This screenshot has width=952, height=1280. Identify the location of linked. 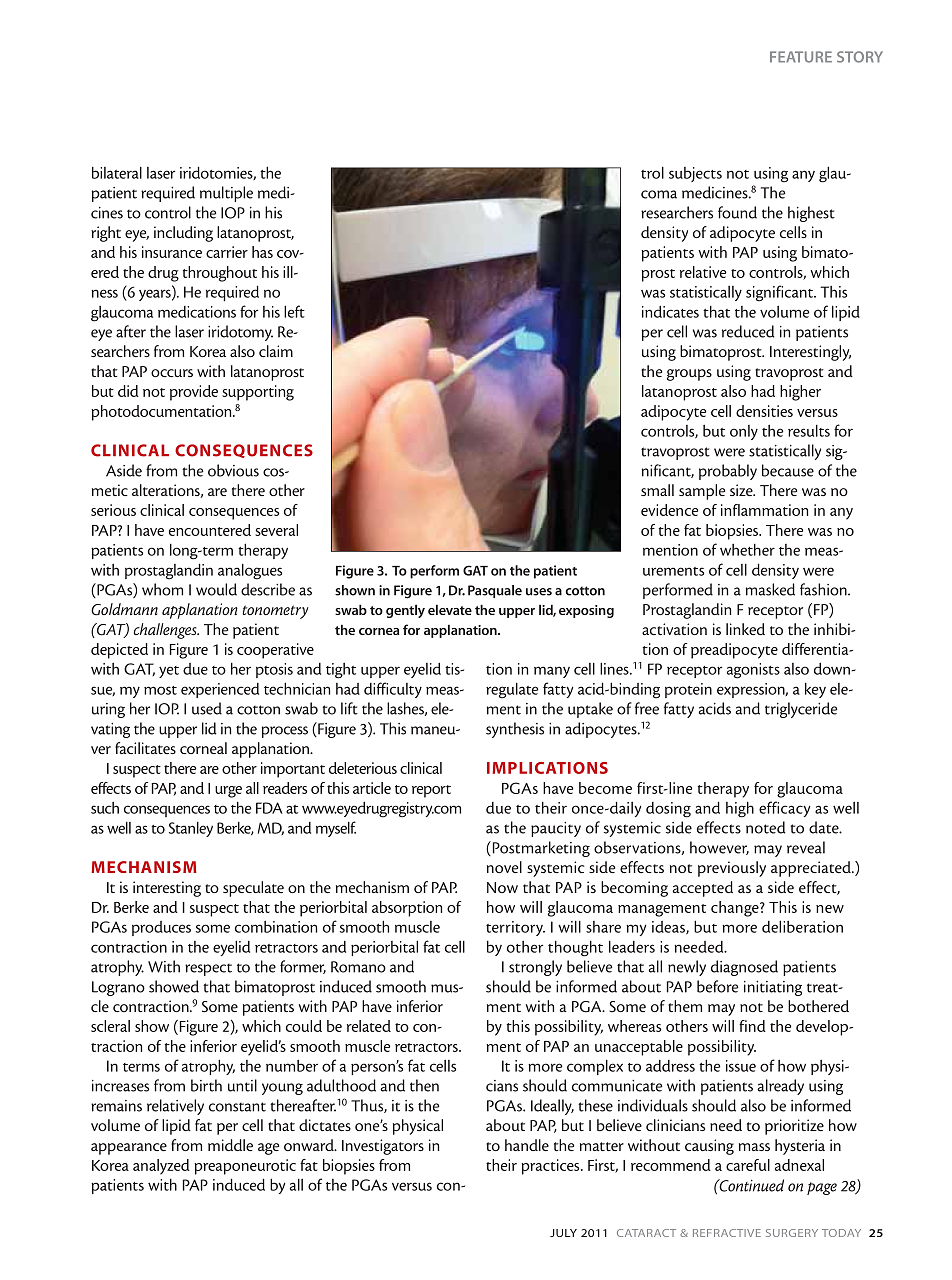
(745, 629).
